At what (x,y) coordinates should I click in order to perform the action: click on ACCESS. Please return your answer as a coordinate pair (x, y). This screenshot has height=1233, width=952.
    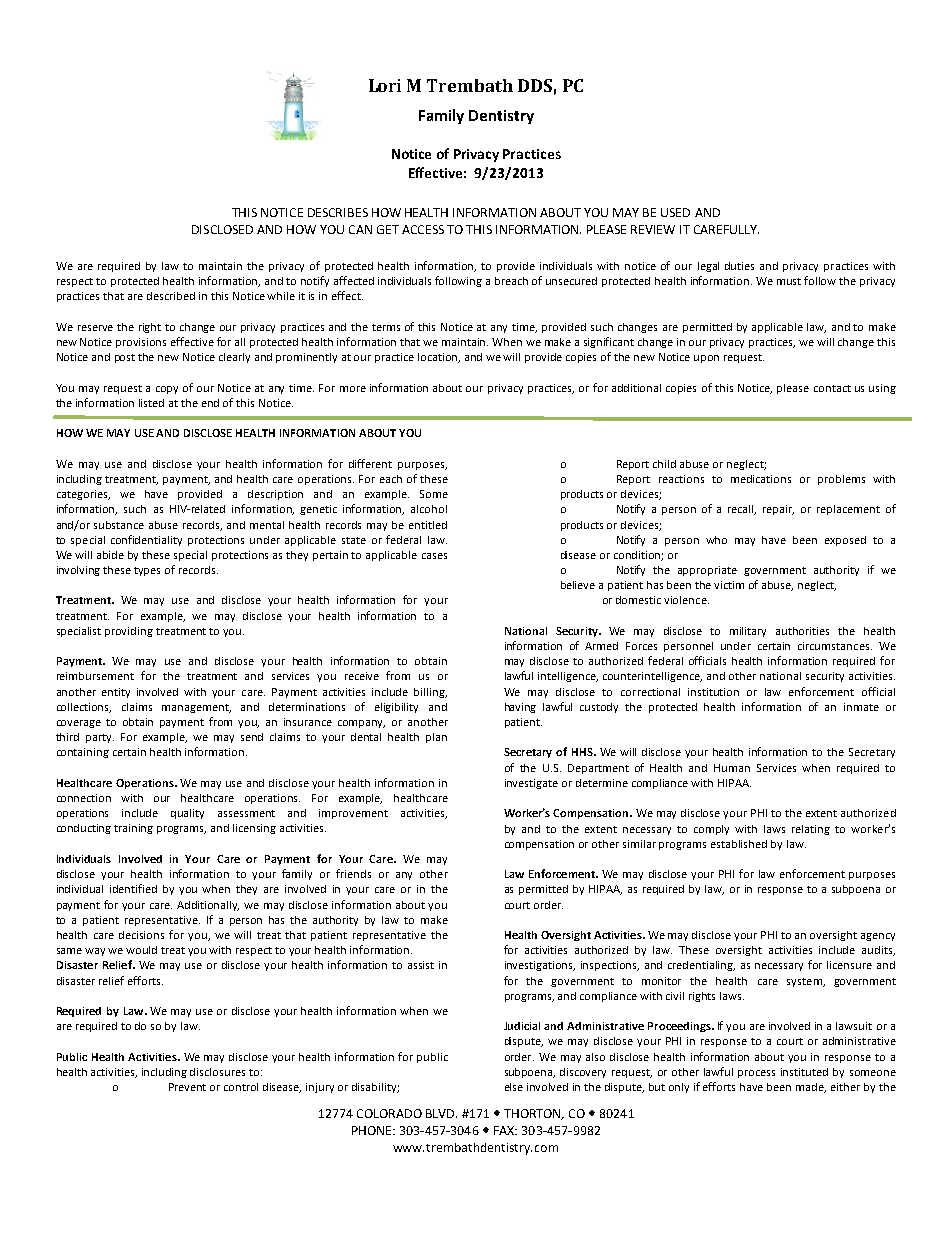
    Looking at the image, I should click on (423, 229).
